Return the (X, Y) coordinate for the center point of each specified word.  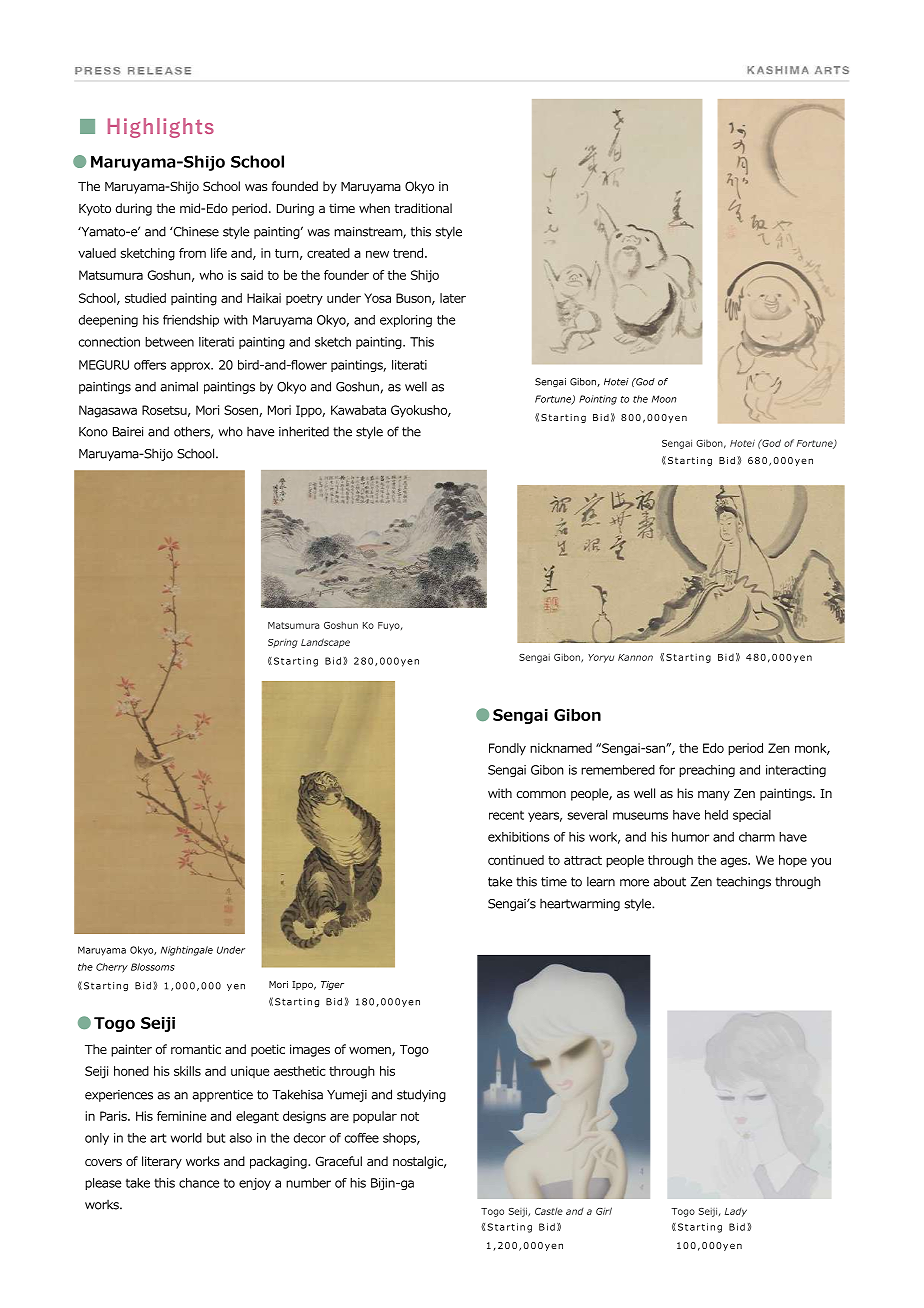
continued (516, 860)
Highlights (161, 128)
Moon (664, 399)
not (410, 1116)
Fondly (507, 749)
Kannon (635, 657)
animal (179, 386)
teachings (743, 882)
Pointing (598, 400)
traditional (423, 208)
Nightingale (187, 951)
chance (199, 1183)
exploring (406, 321)
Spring (283, 643)
